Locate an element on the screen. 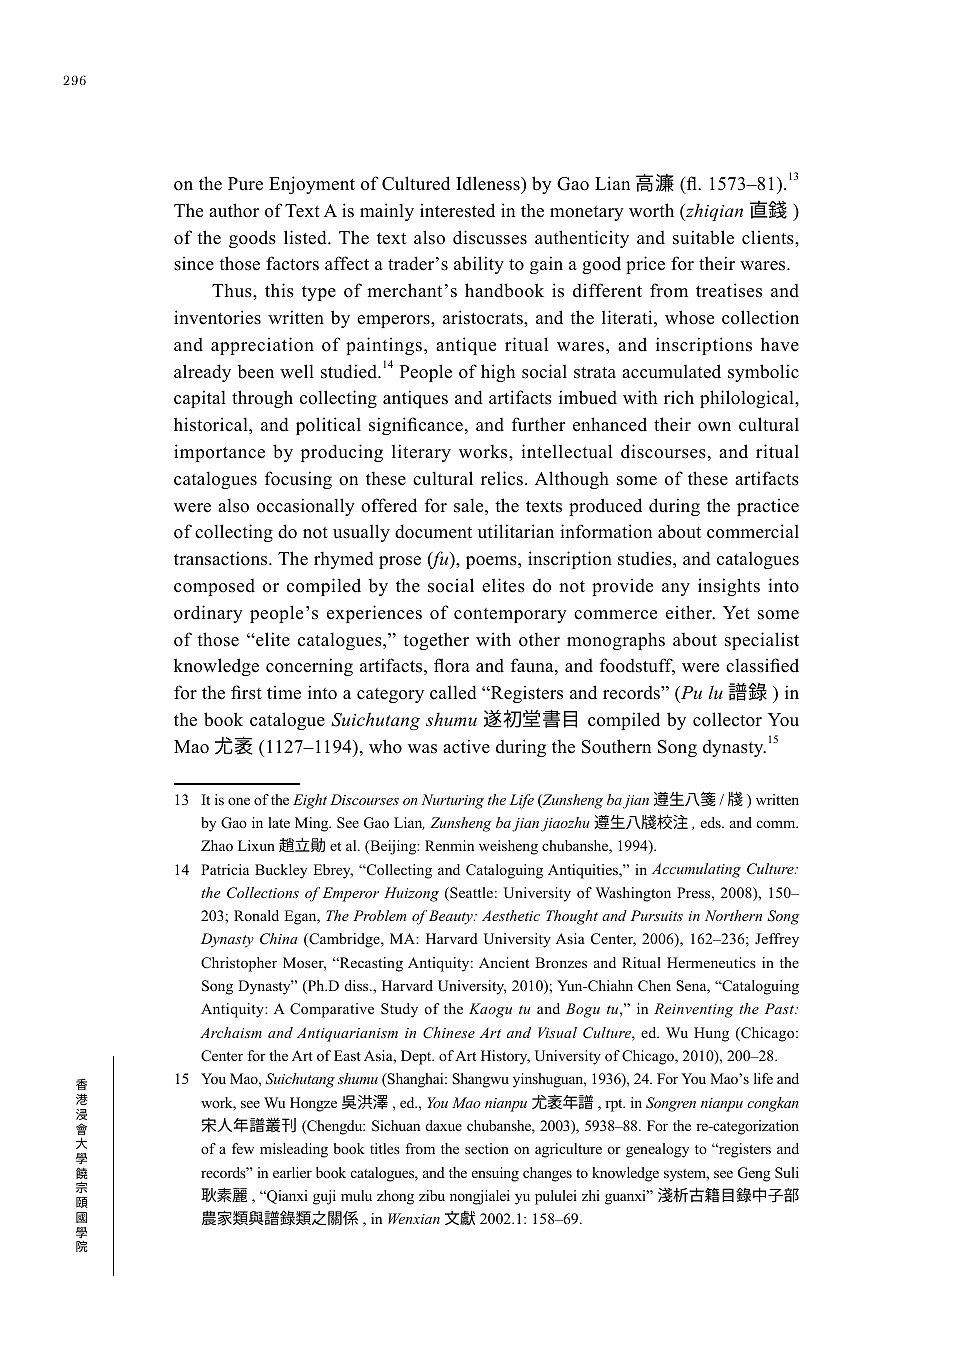 The image size is (973, 1351). practice is located at coordinates (768, 507).
